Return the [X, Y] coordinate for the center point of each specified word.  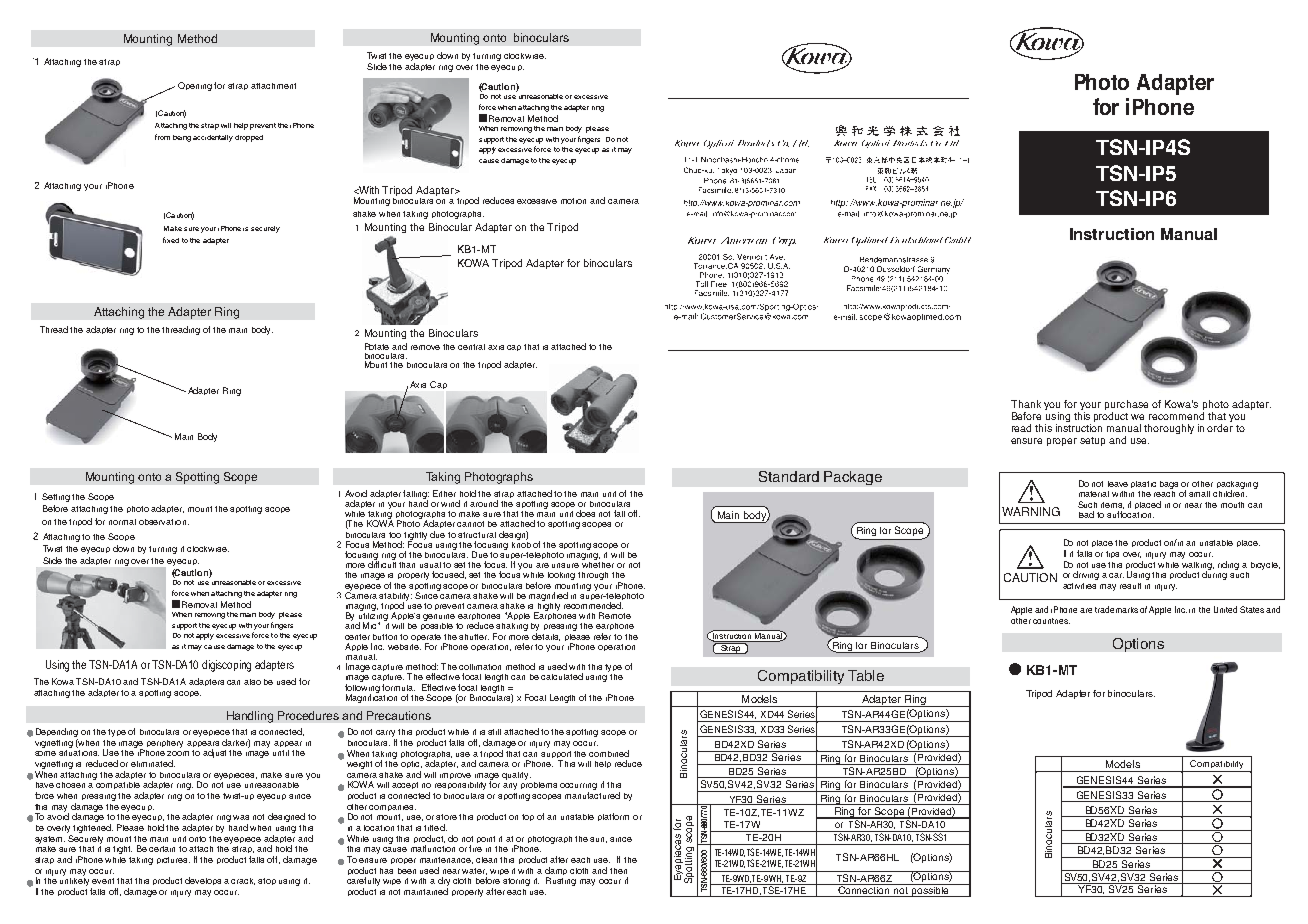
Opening [195, 86]
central [471, 347]
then [618, 871]
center [357, 637]
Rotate [377, 346]
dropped [249, 138]
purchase [1126, 405]
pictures [173, 860]
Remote [615, 615]
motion [573, 201]
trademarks [1116, 609]
